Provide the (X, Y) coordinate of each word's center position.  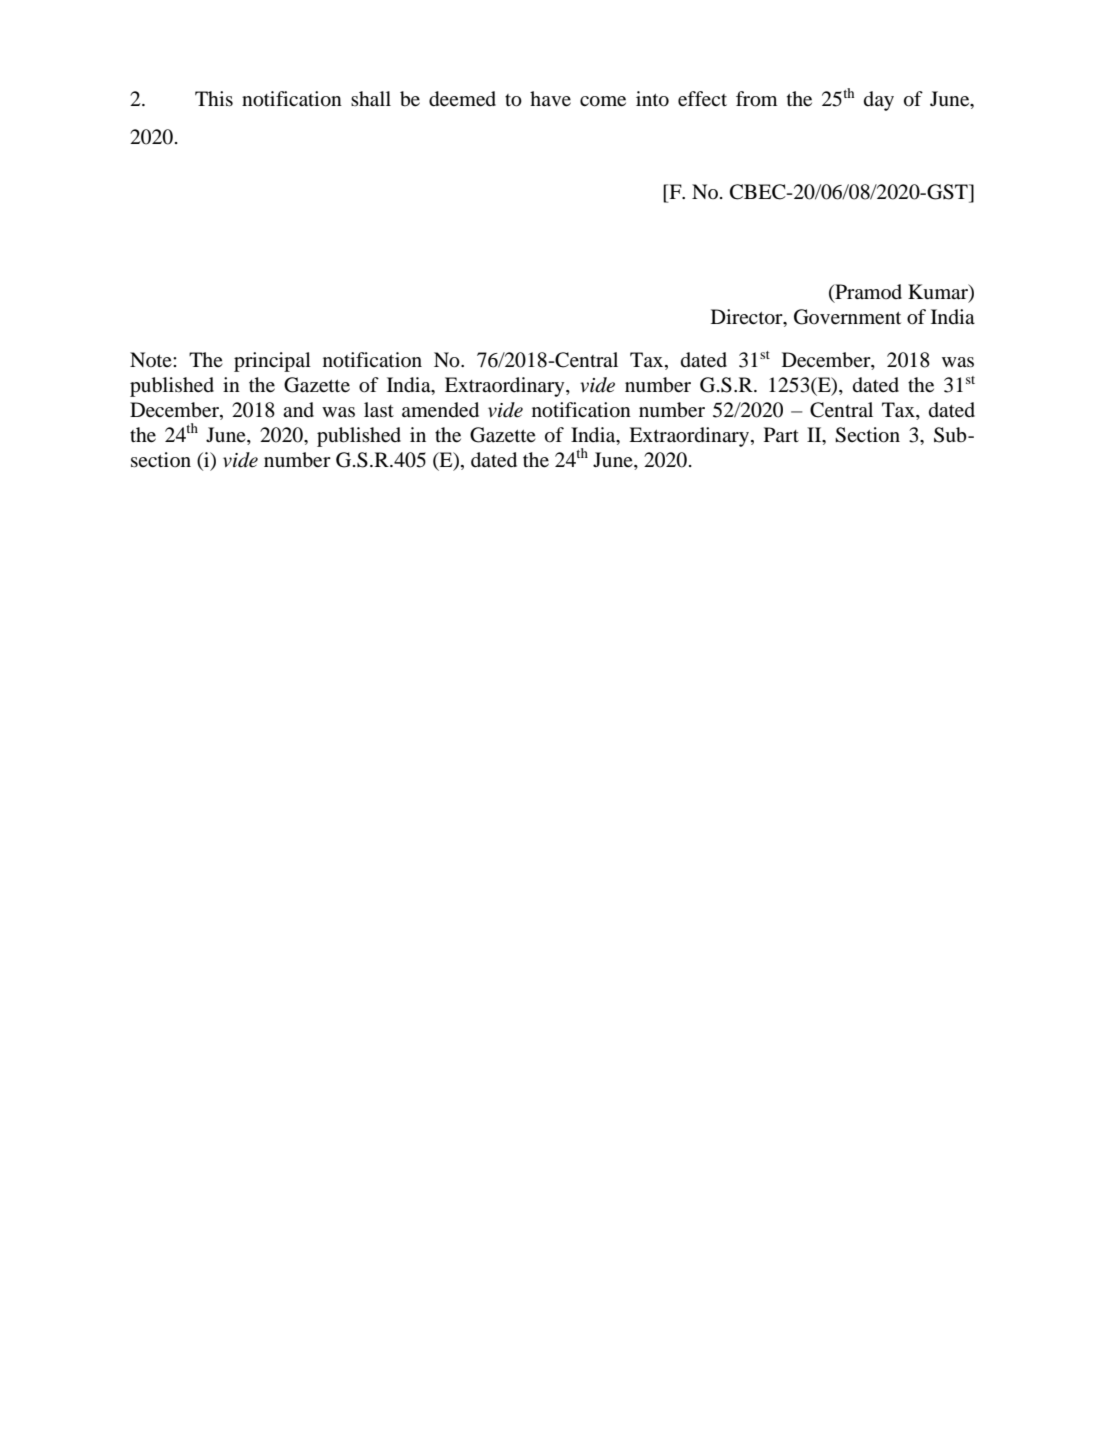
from (756, 99)
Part (781, 434)
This (214, 98)
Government (847, 317)
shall (371, 98)
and (298, 409)
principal (272, 362)
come (603, 101)
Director (748, 318)
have (550, 99)
